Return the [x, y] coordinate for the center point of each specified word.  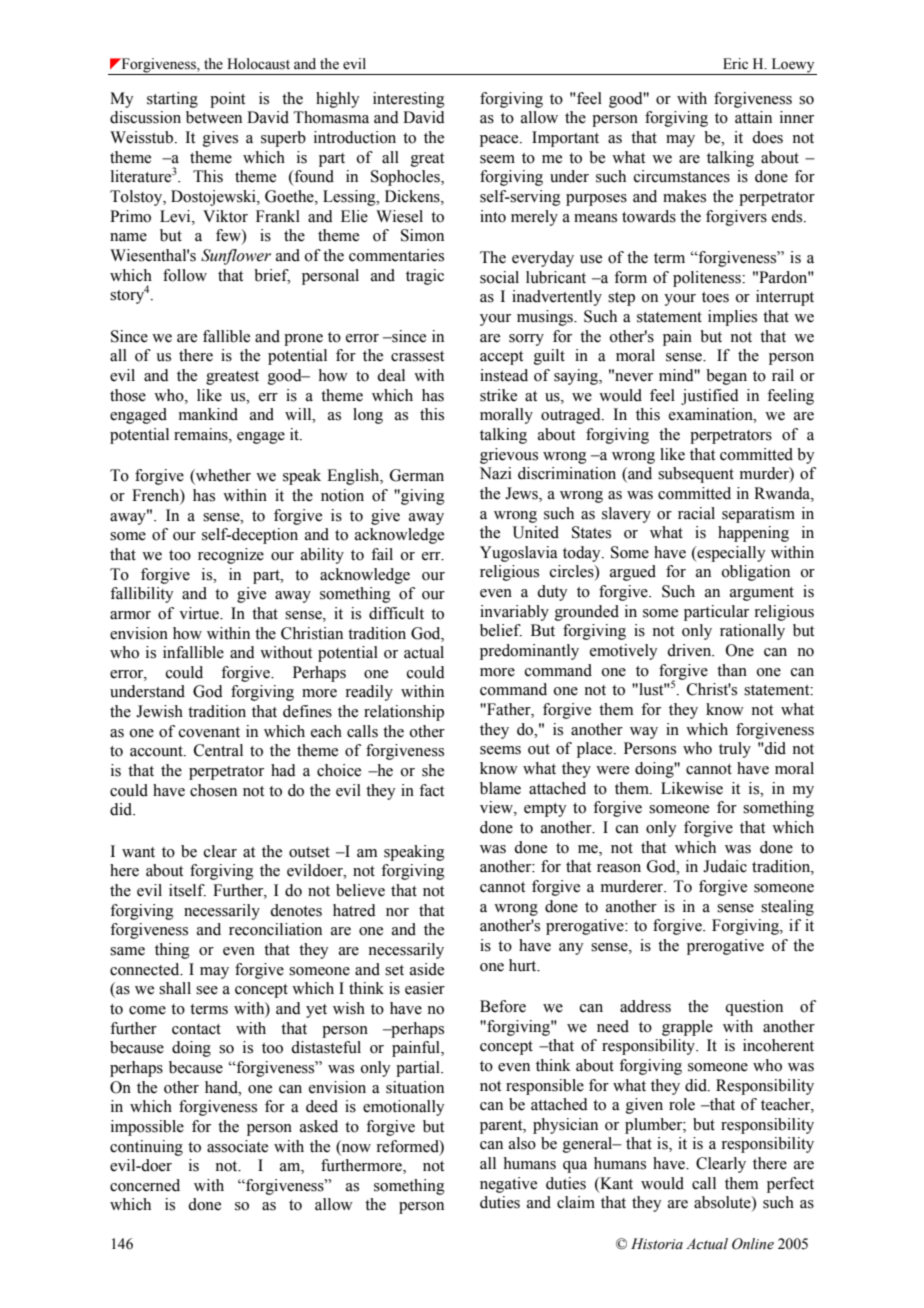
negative [508, 1185]
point [227, 100]
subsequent [696, 475]
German [417, 475]
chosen [213, 790]
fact [431, 790]
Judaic [725, 866]
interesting [409, 100]
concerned [145, 1185]
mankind [208, 414]
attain [753, 117]
